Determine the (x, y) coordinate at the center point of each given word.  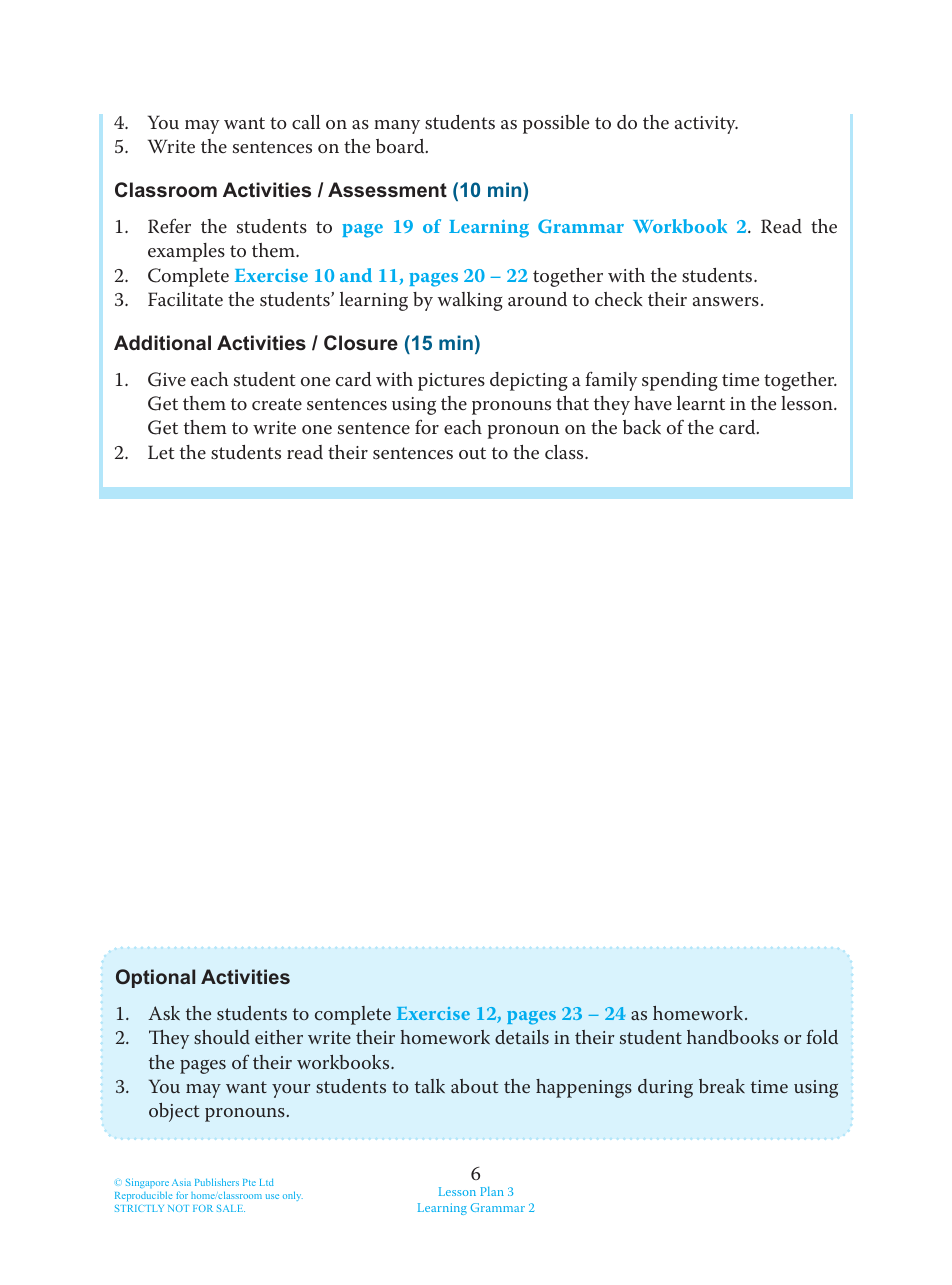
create (277, 404)
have (653, 403)
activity (706, 125)
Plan (492, 1191)
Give (167, 379)
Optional (155, 978)
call (306, 122)
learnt (701, 403)
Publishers (217, 1182)
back (642, 427)
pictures (451, 382)
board (401, 146)
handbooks (733, 1037)
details (522, 1037)
